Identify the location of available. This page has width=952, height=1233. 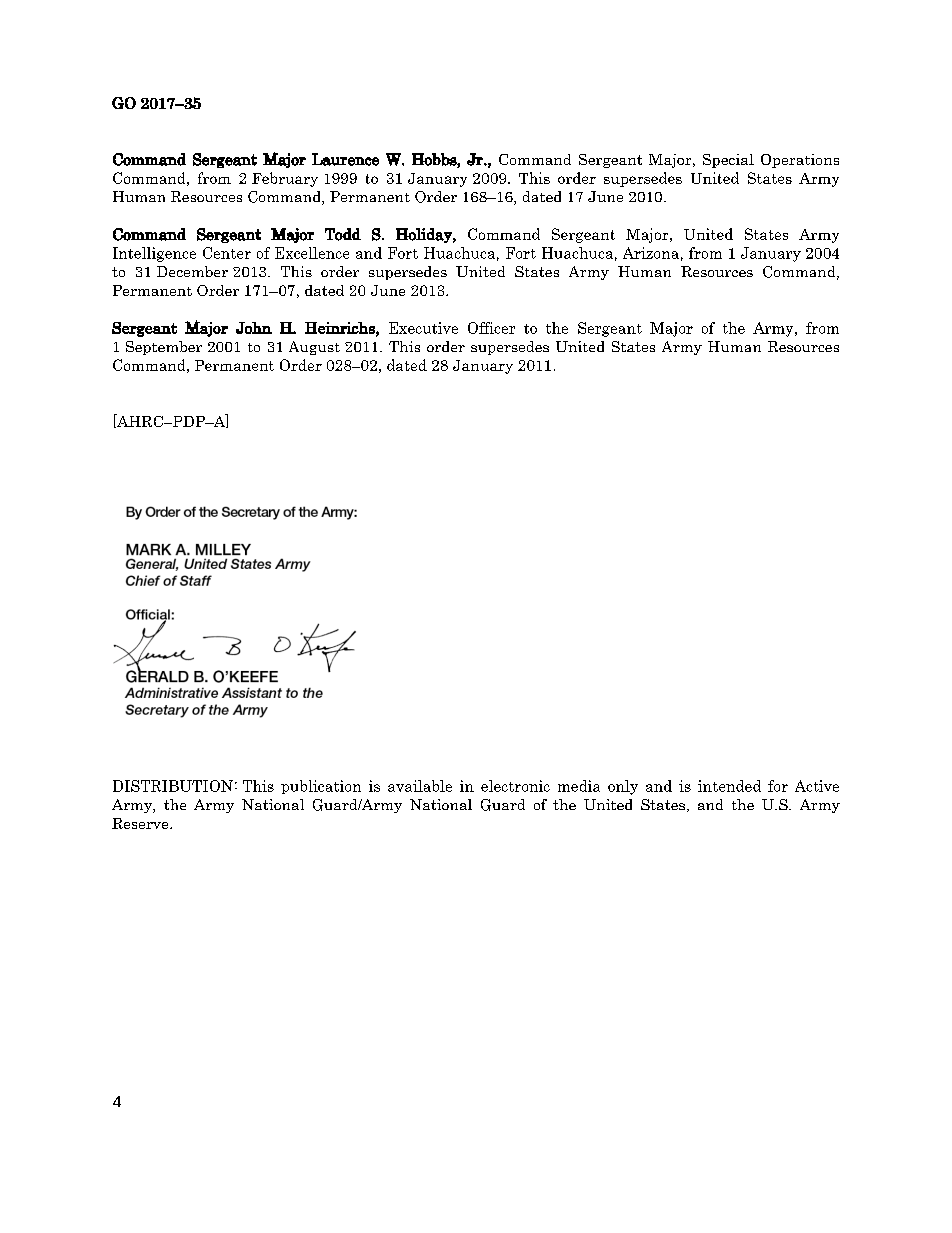
(420, 786).
